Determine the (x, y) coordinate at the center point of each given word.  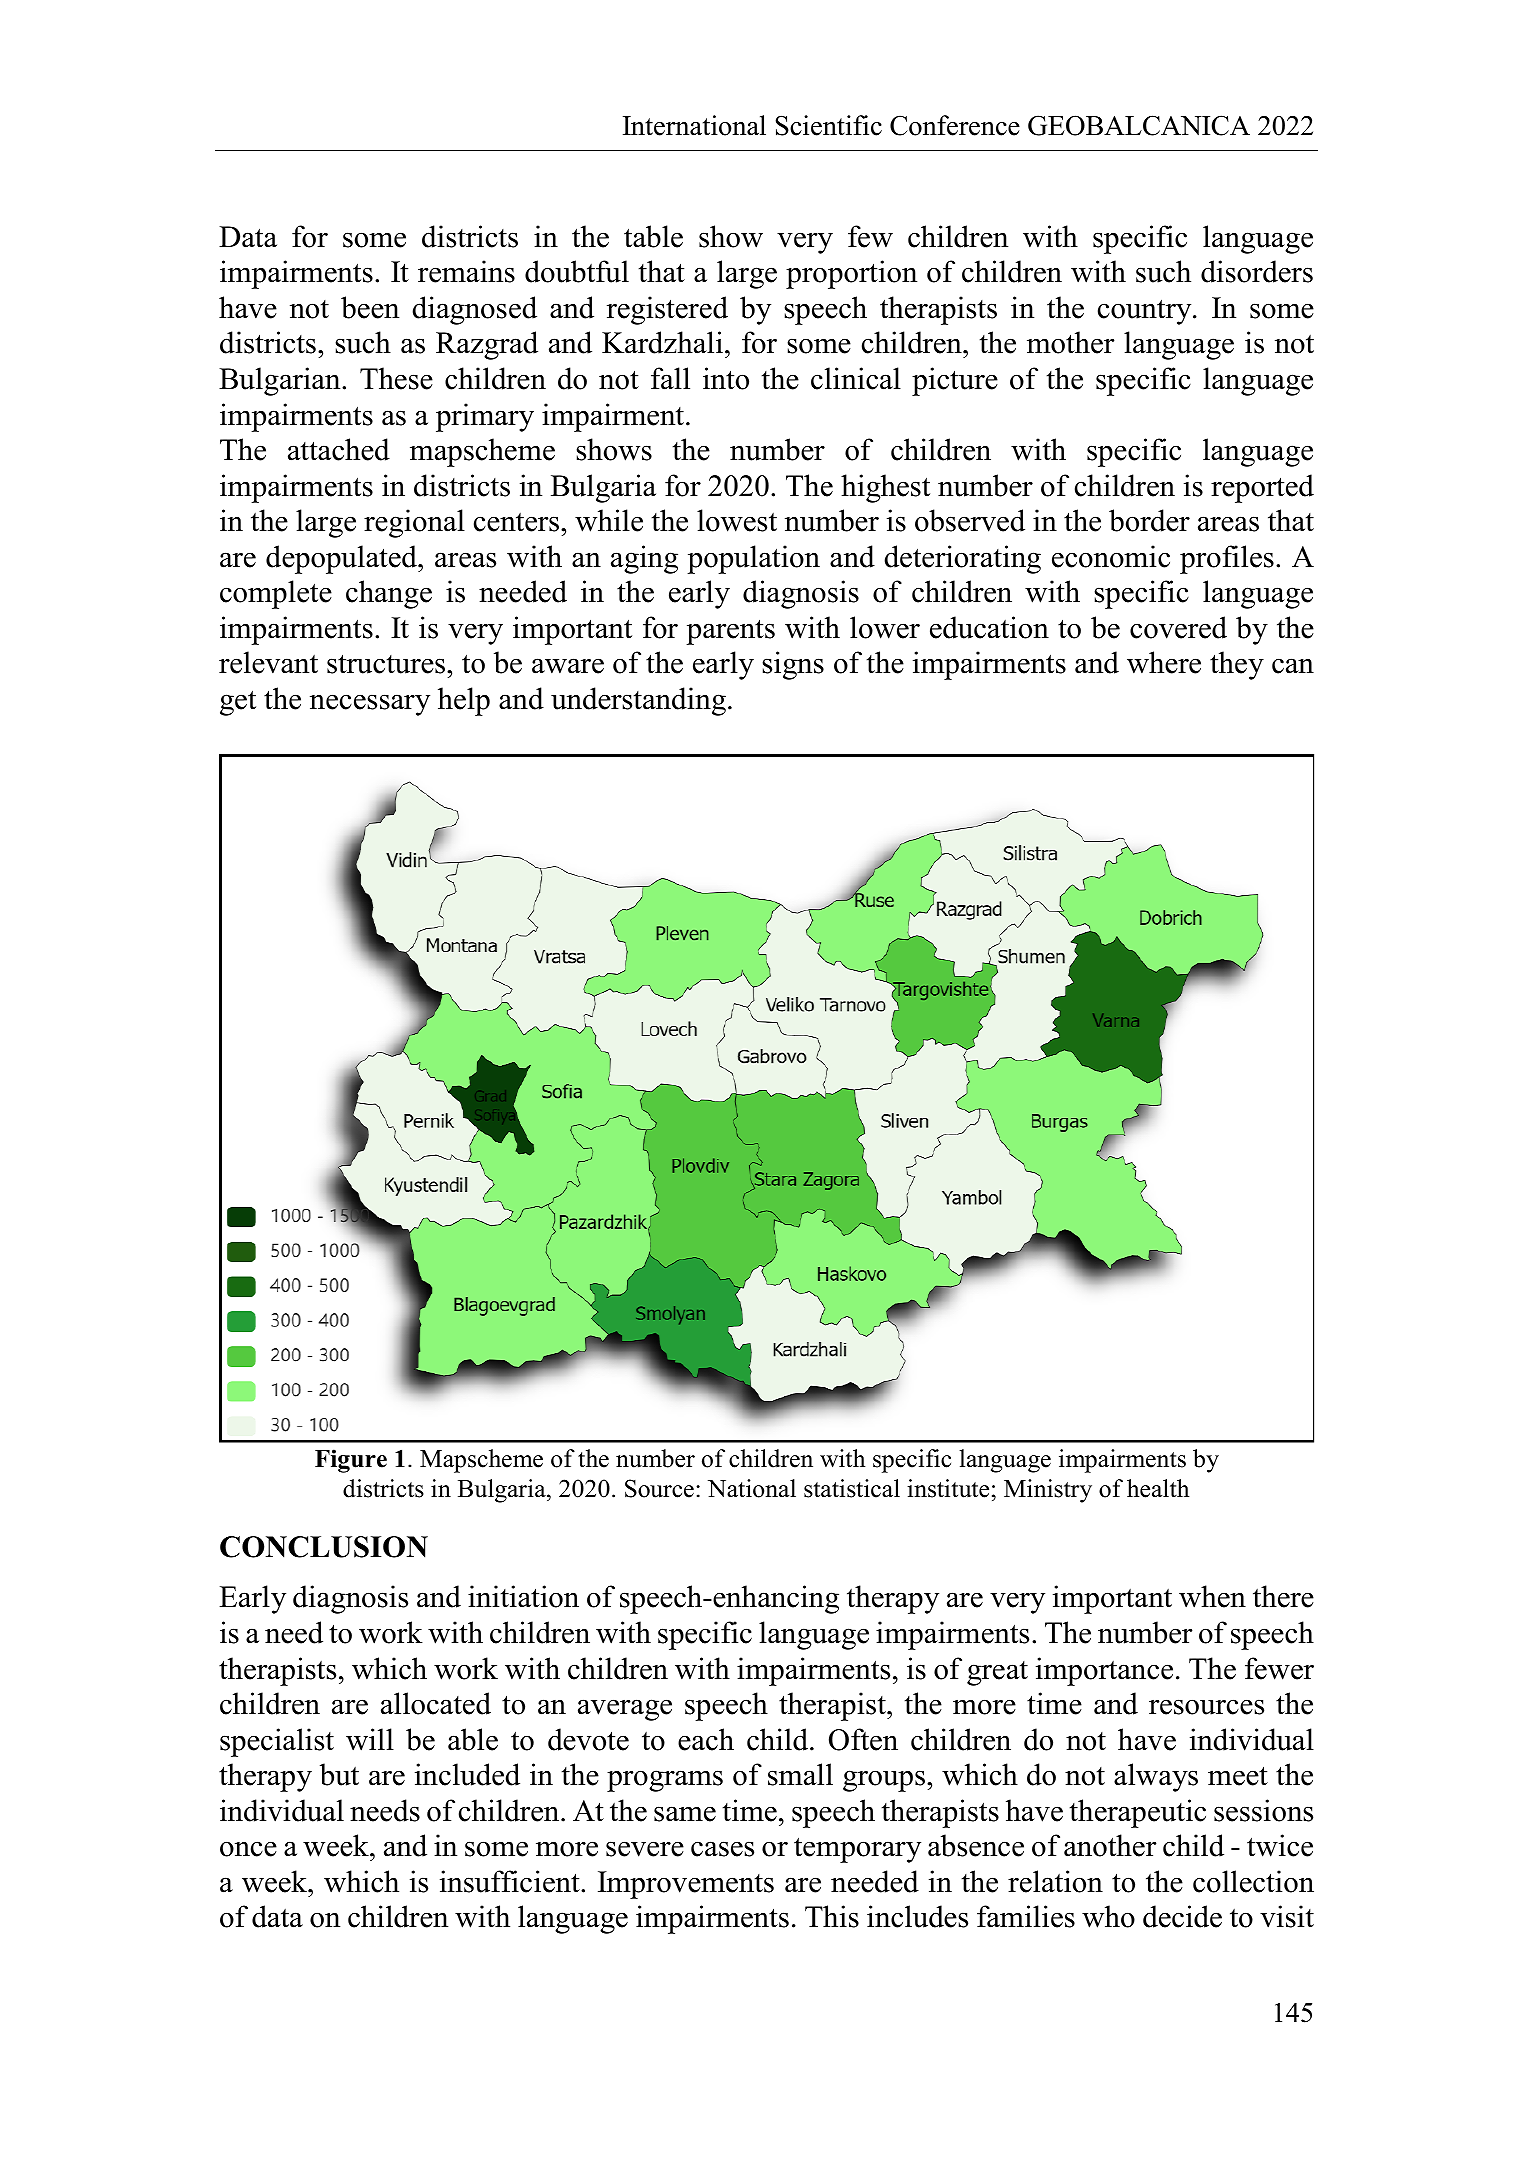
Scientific (829, 125)
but (339, 1774)
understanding (638, 701)
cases (722, 1849)
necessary (370, 705)
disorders (1257, 271)
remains (466, 271)
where (1164, 662)
